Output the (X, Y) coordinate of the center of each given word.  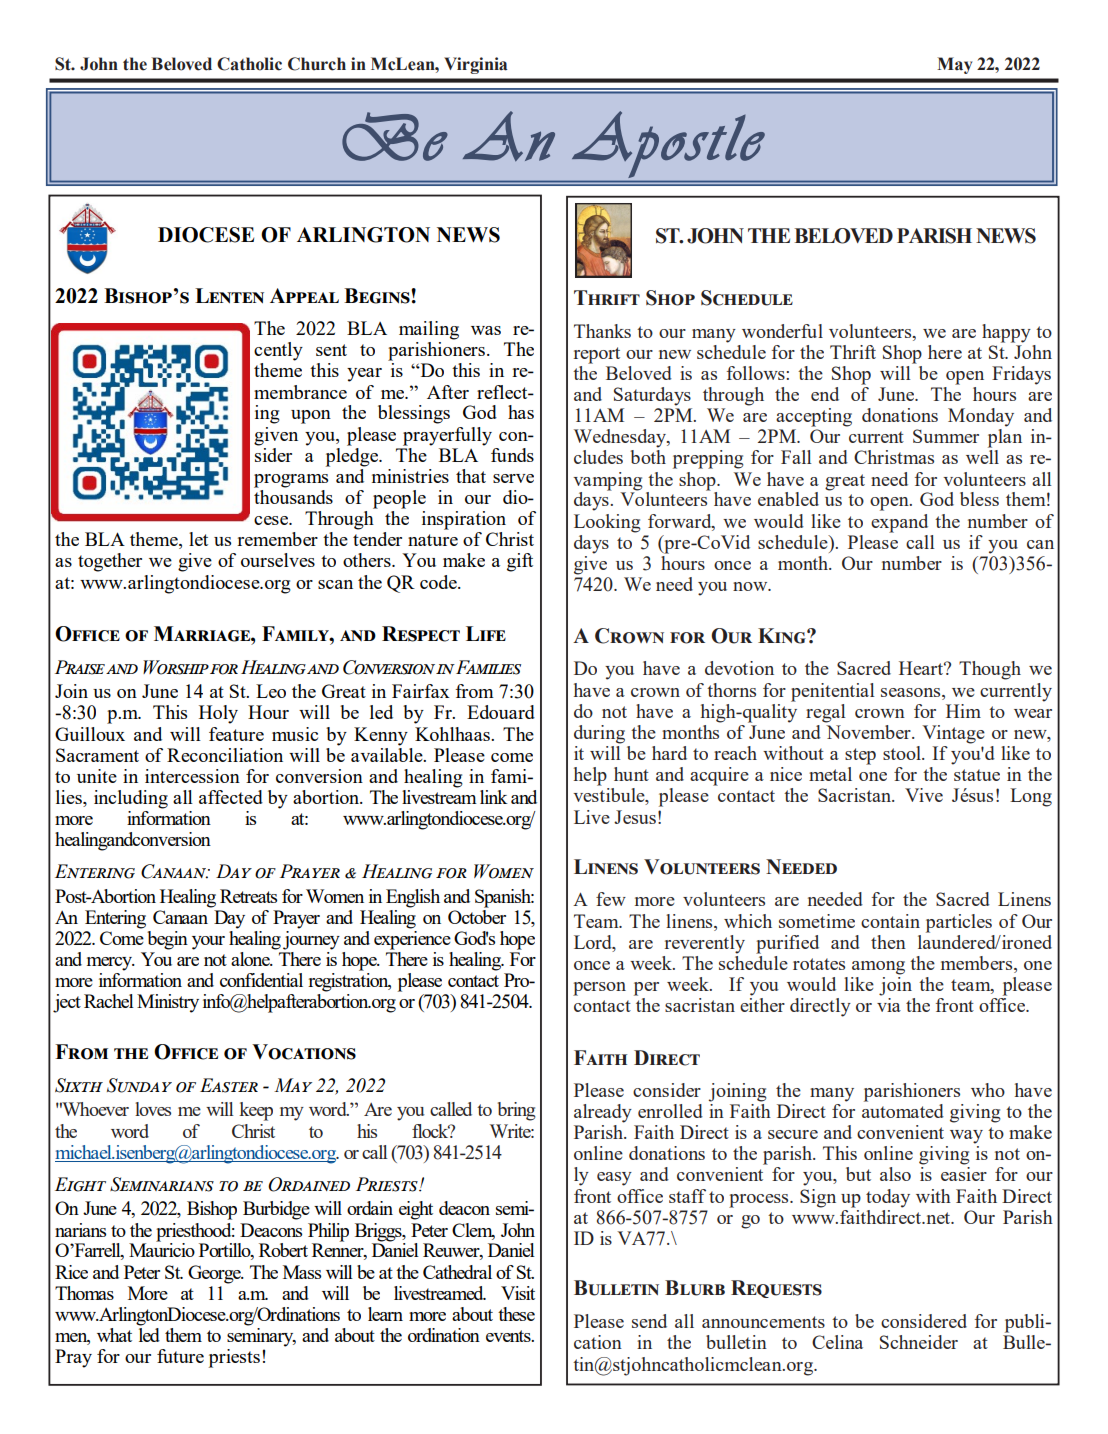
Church (317, 64)
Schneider (919, 1342)
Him (963, 711)
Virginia (475, 65)
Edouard (501, 712)
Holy (218, 714)
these (516, 1314)
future (180, 1356)
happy (1006, 333)
